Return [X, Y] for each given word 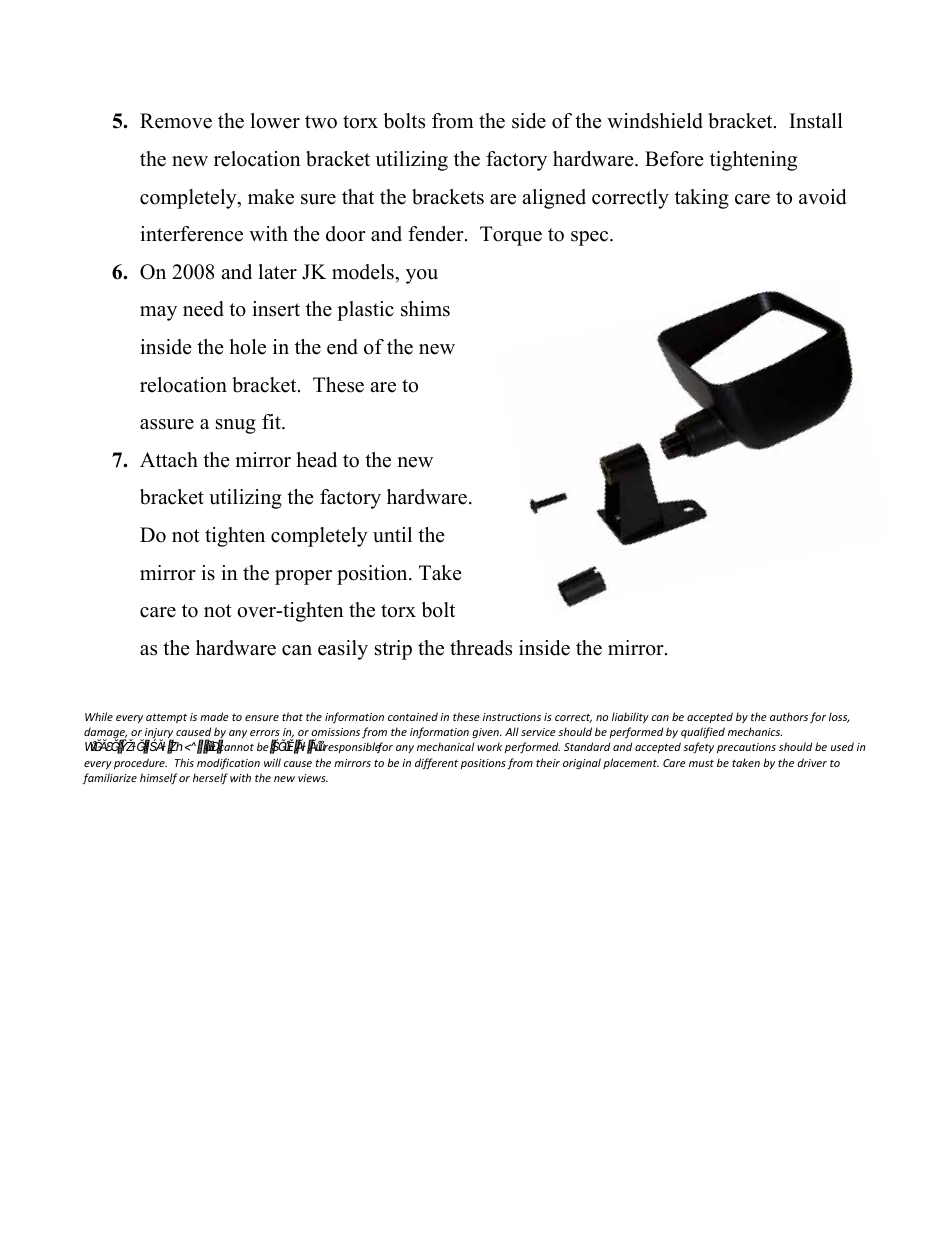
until [392, 535]
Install [816, 121]
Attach [169, 460]
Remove [176, 121]
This [184, 762]
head [316, 460]
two [321, 122]
